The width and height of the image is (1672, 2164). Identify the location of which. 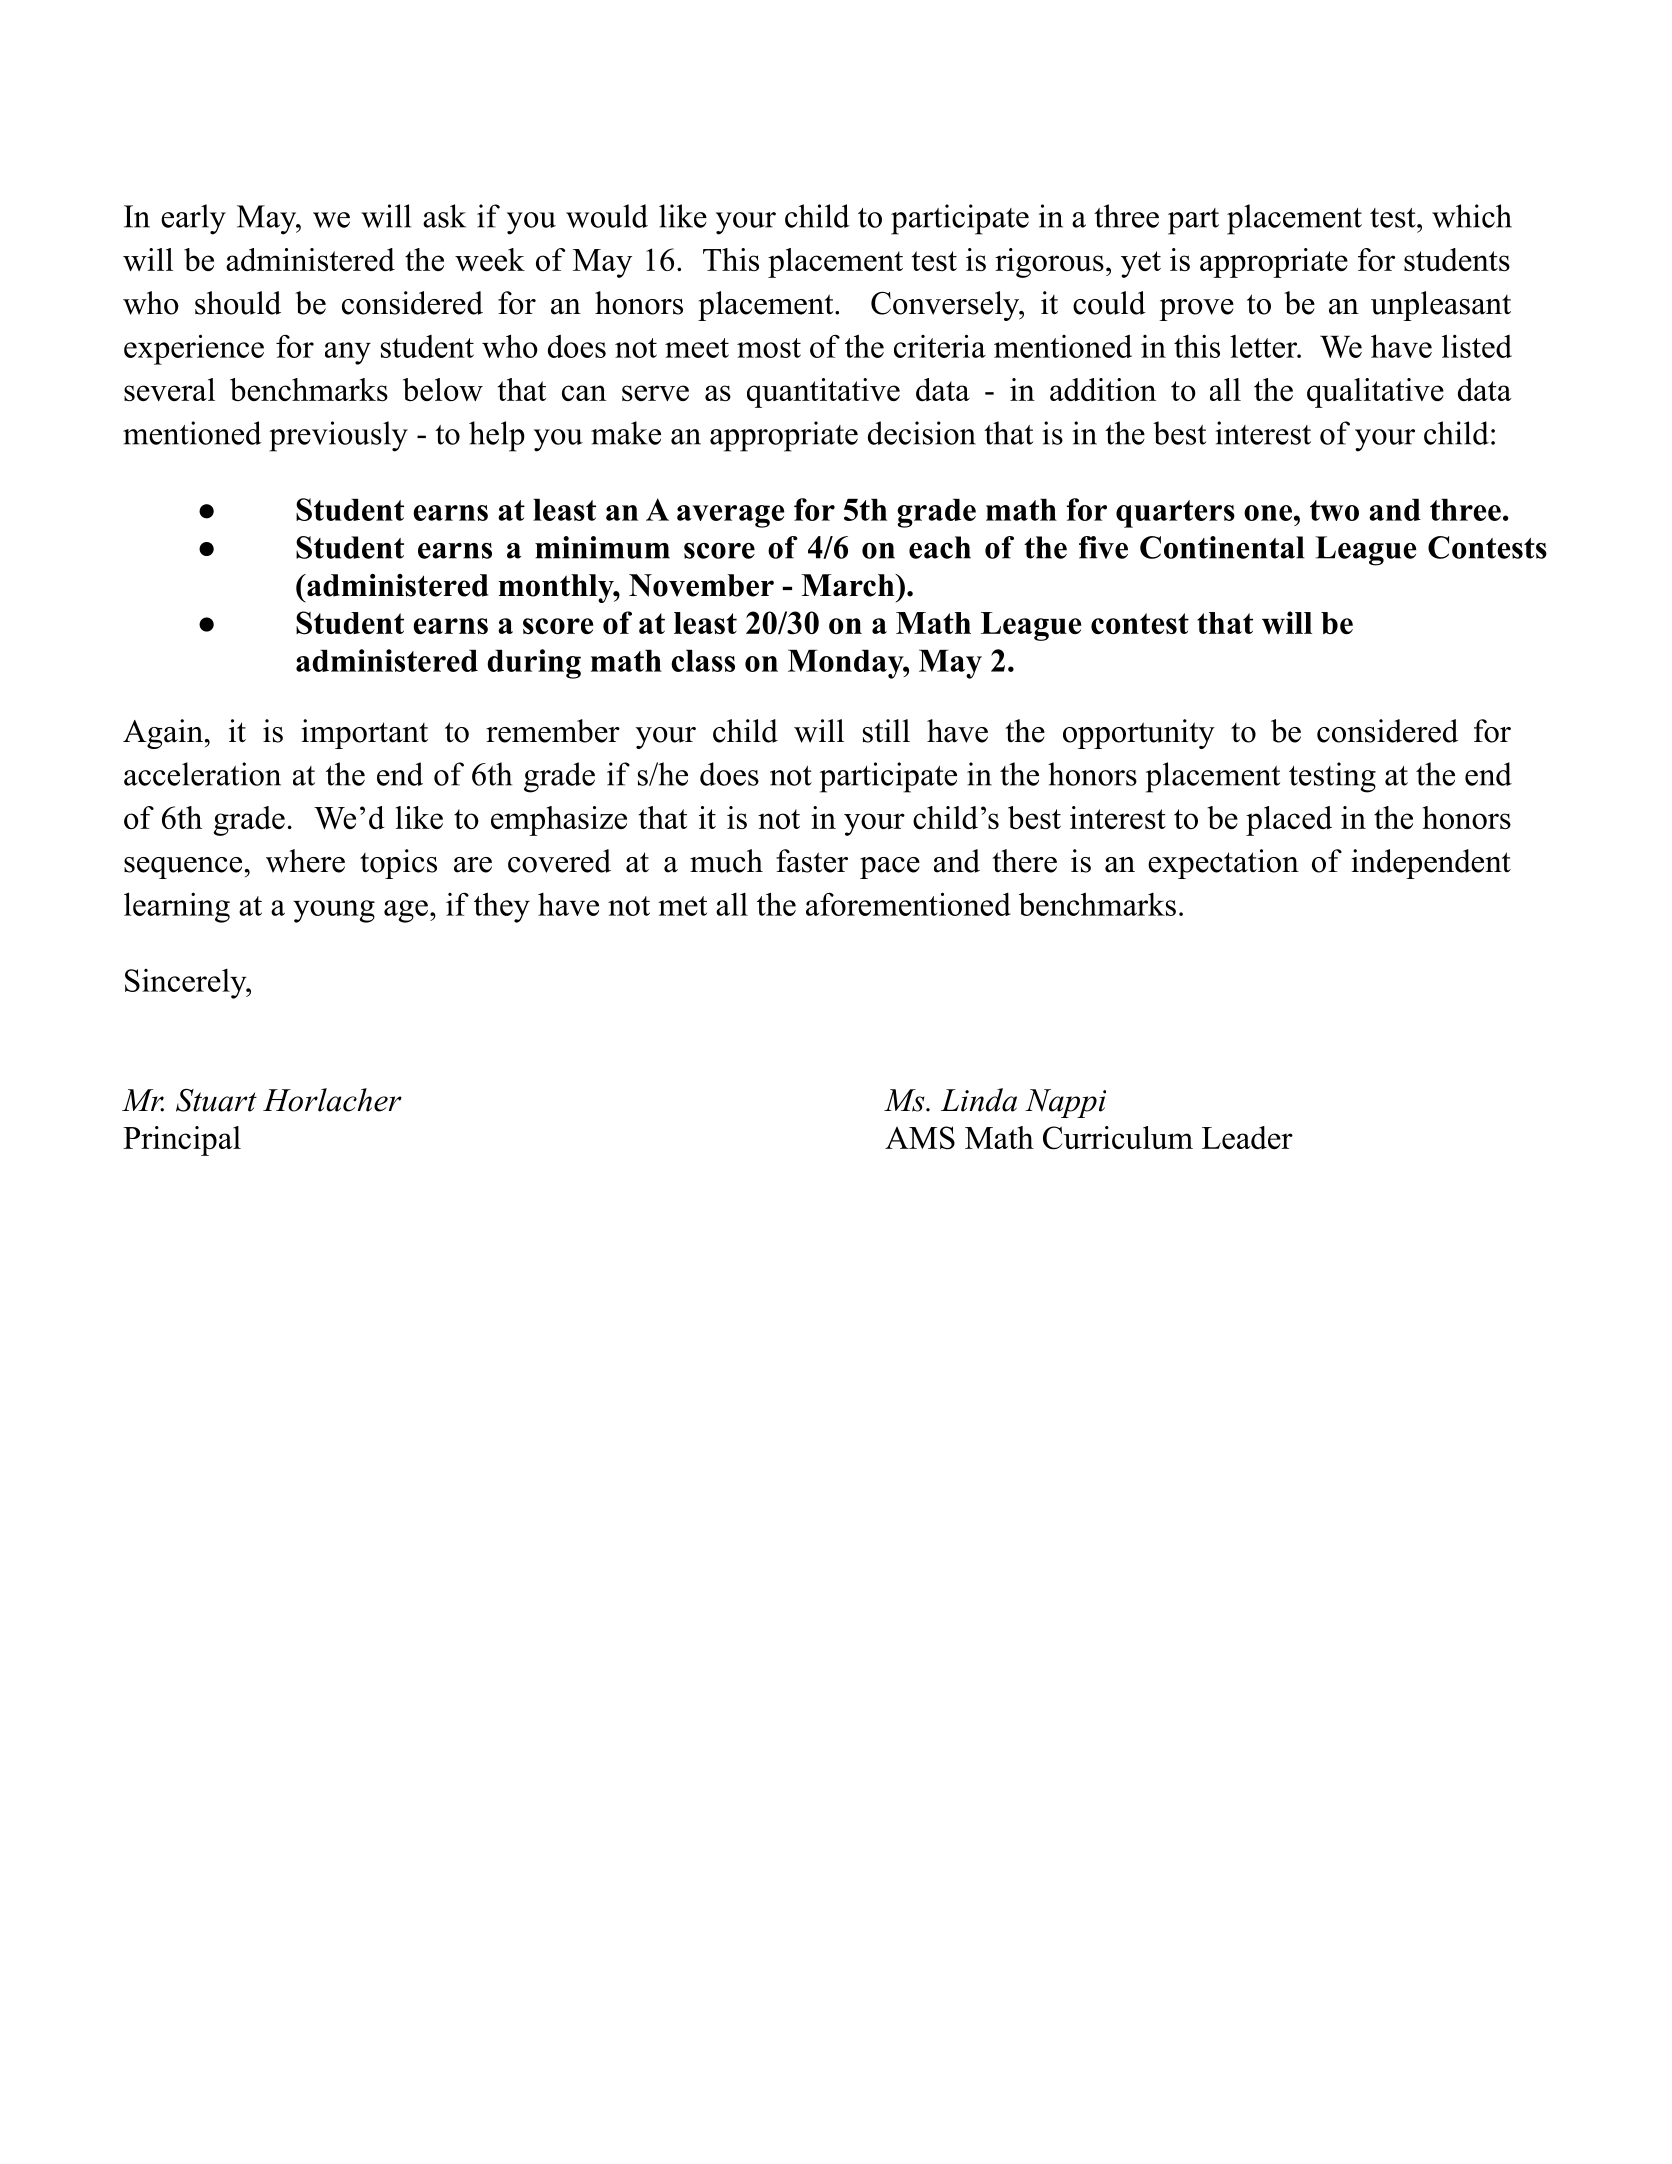
(1472, 216).
